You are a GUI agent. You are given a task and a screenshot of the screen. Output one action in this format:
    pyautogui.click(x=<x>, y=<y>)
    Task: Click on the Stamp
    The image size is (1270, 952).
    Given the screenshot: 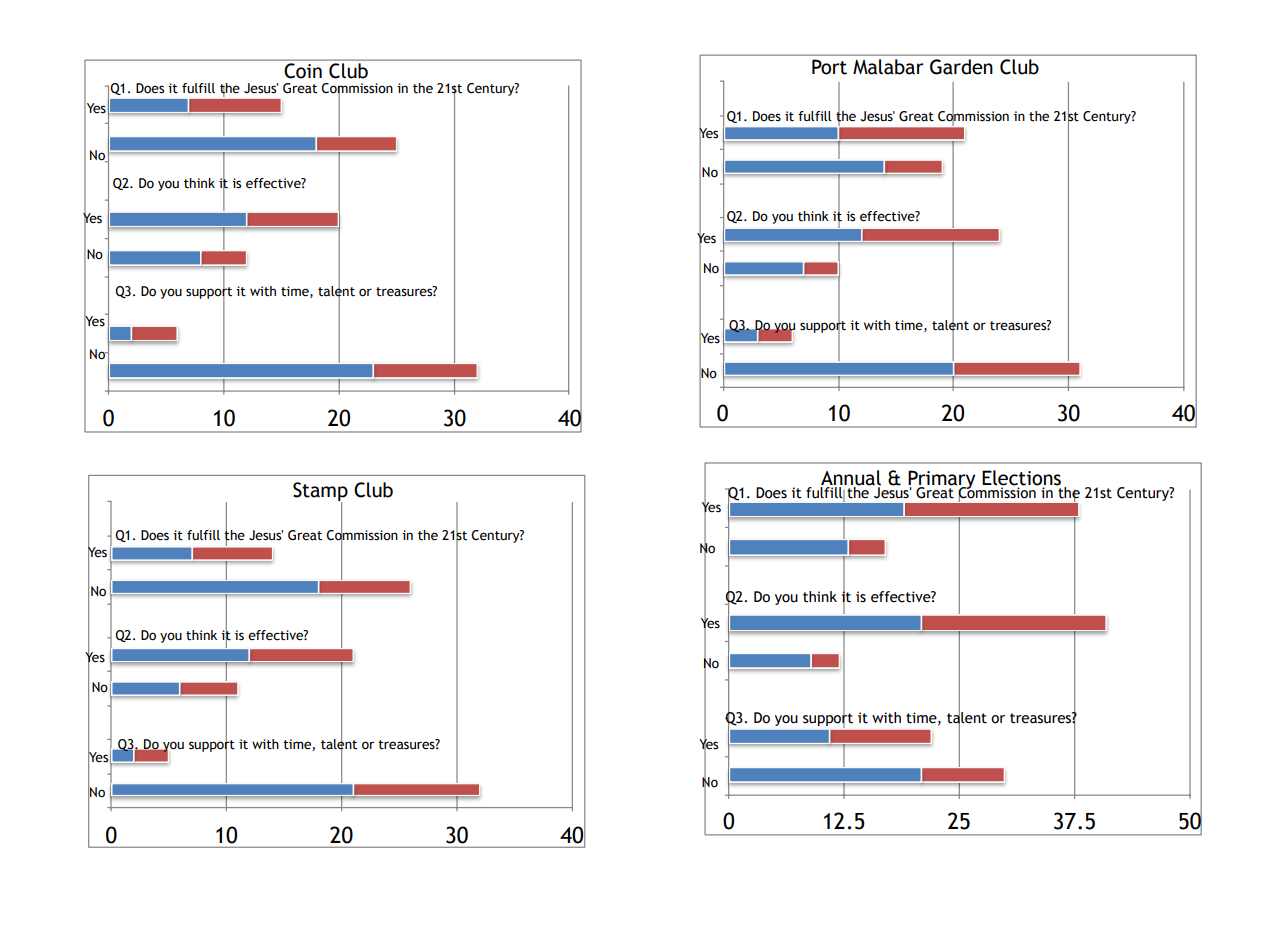 What is the action you would take?
    pyautogui.click(x=320, y=493)
